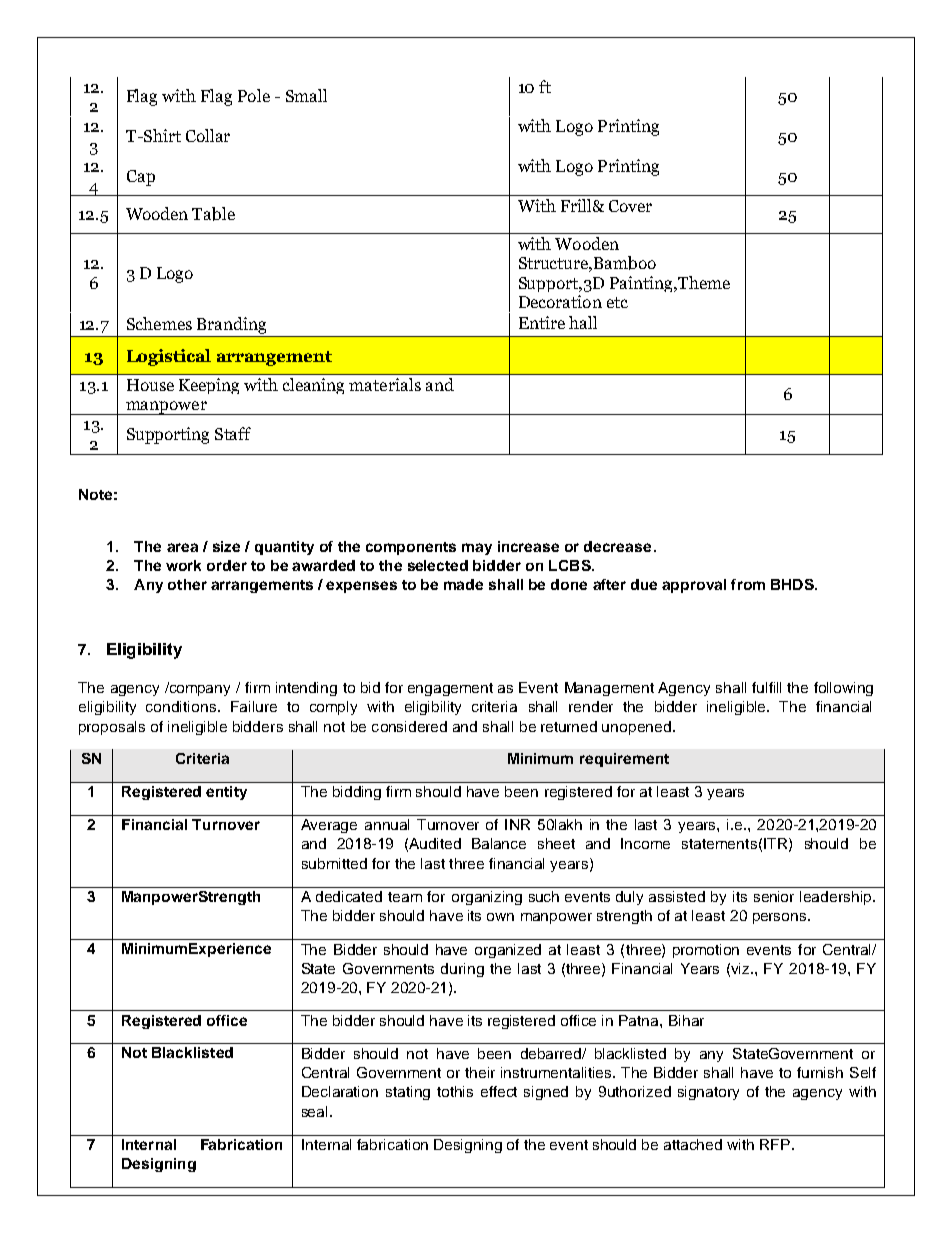  Describe the element at coordinates (316, 1111) in the screenshot. I see `seal` at that location.
